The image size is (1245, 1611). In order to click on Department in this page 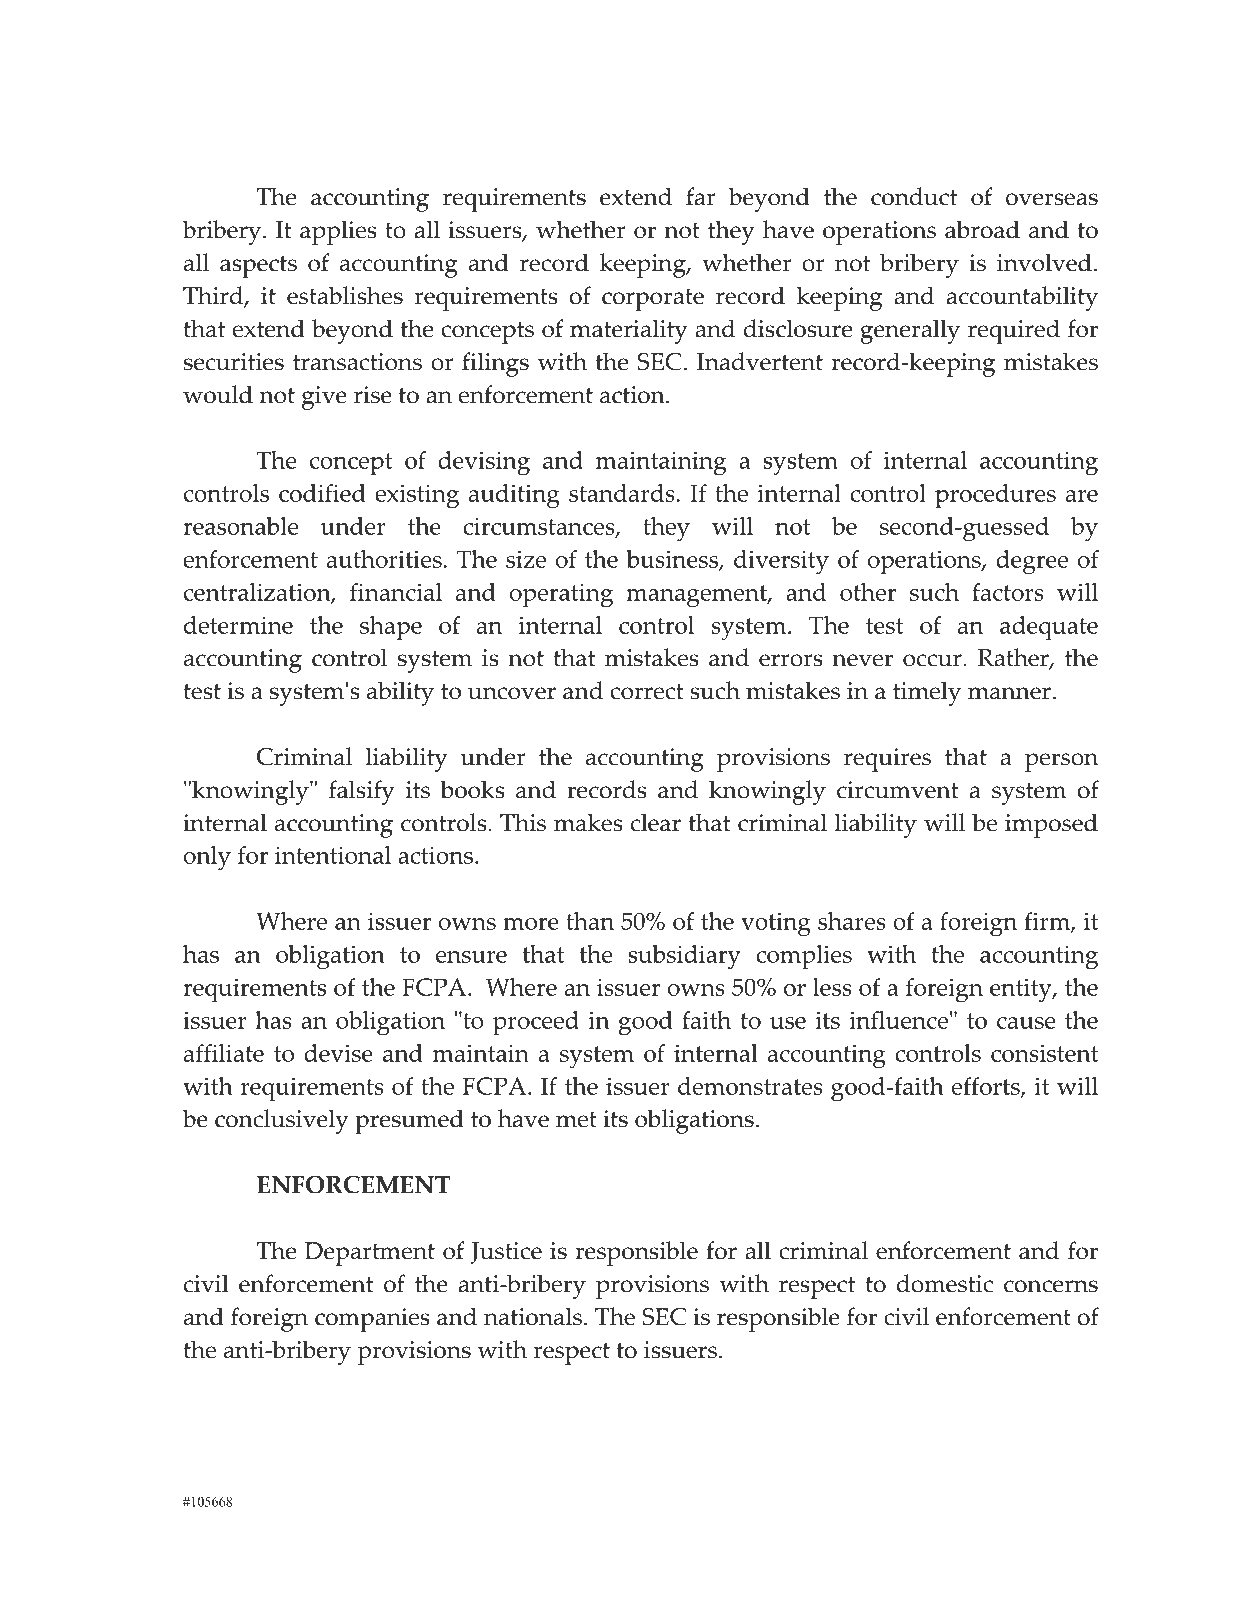, I will do `click(370, 1254)`.
